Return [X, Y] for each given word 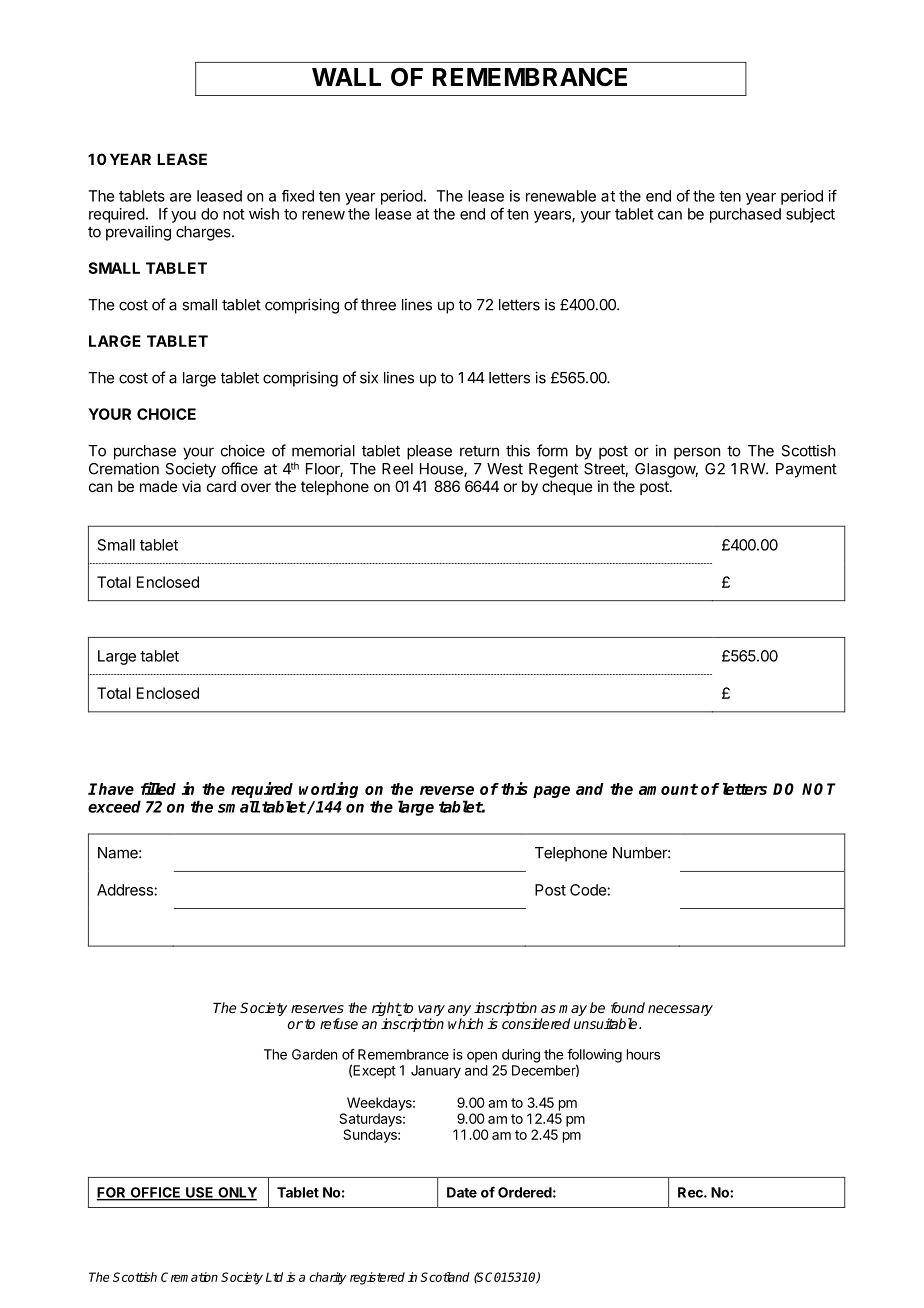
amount [668, 789]
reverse [447, 790]
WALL [346, 77]
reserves [317, 1009]
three [378, 305]
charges [204, 233]
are [180, 197]
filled [158, 788]
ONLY [236, 1193]
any [459, 1010]
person [697, 453]
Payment [806, 470]
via [191, 486]
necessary [680, 1010]
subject [810, 215]
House [442, 470]
